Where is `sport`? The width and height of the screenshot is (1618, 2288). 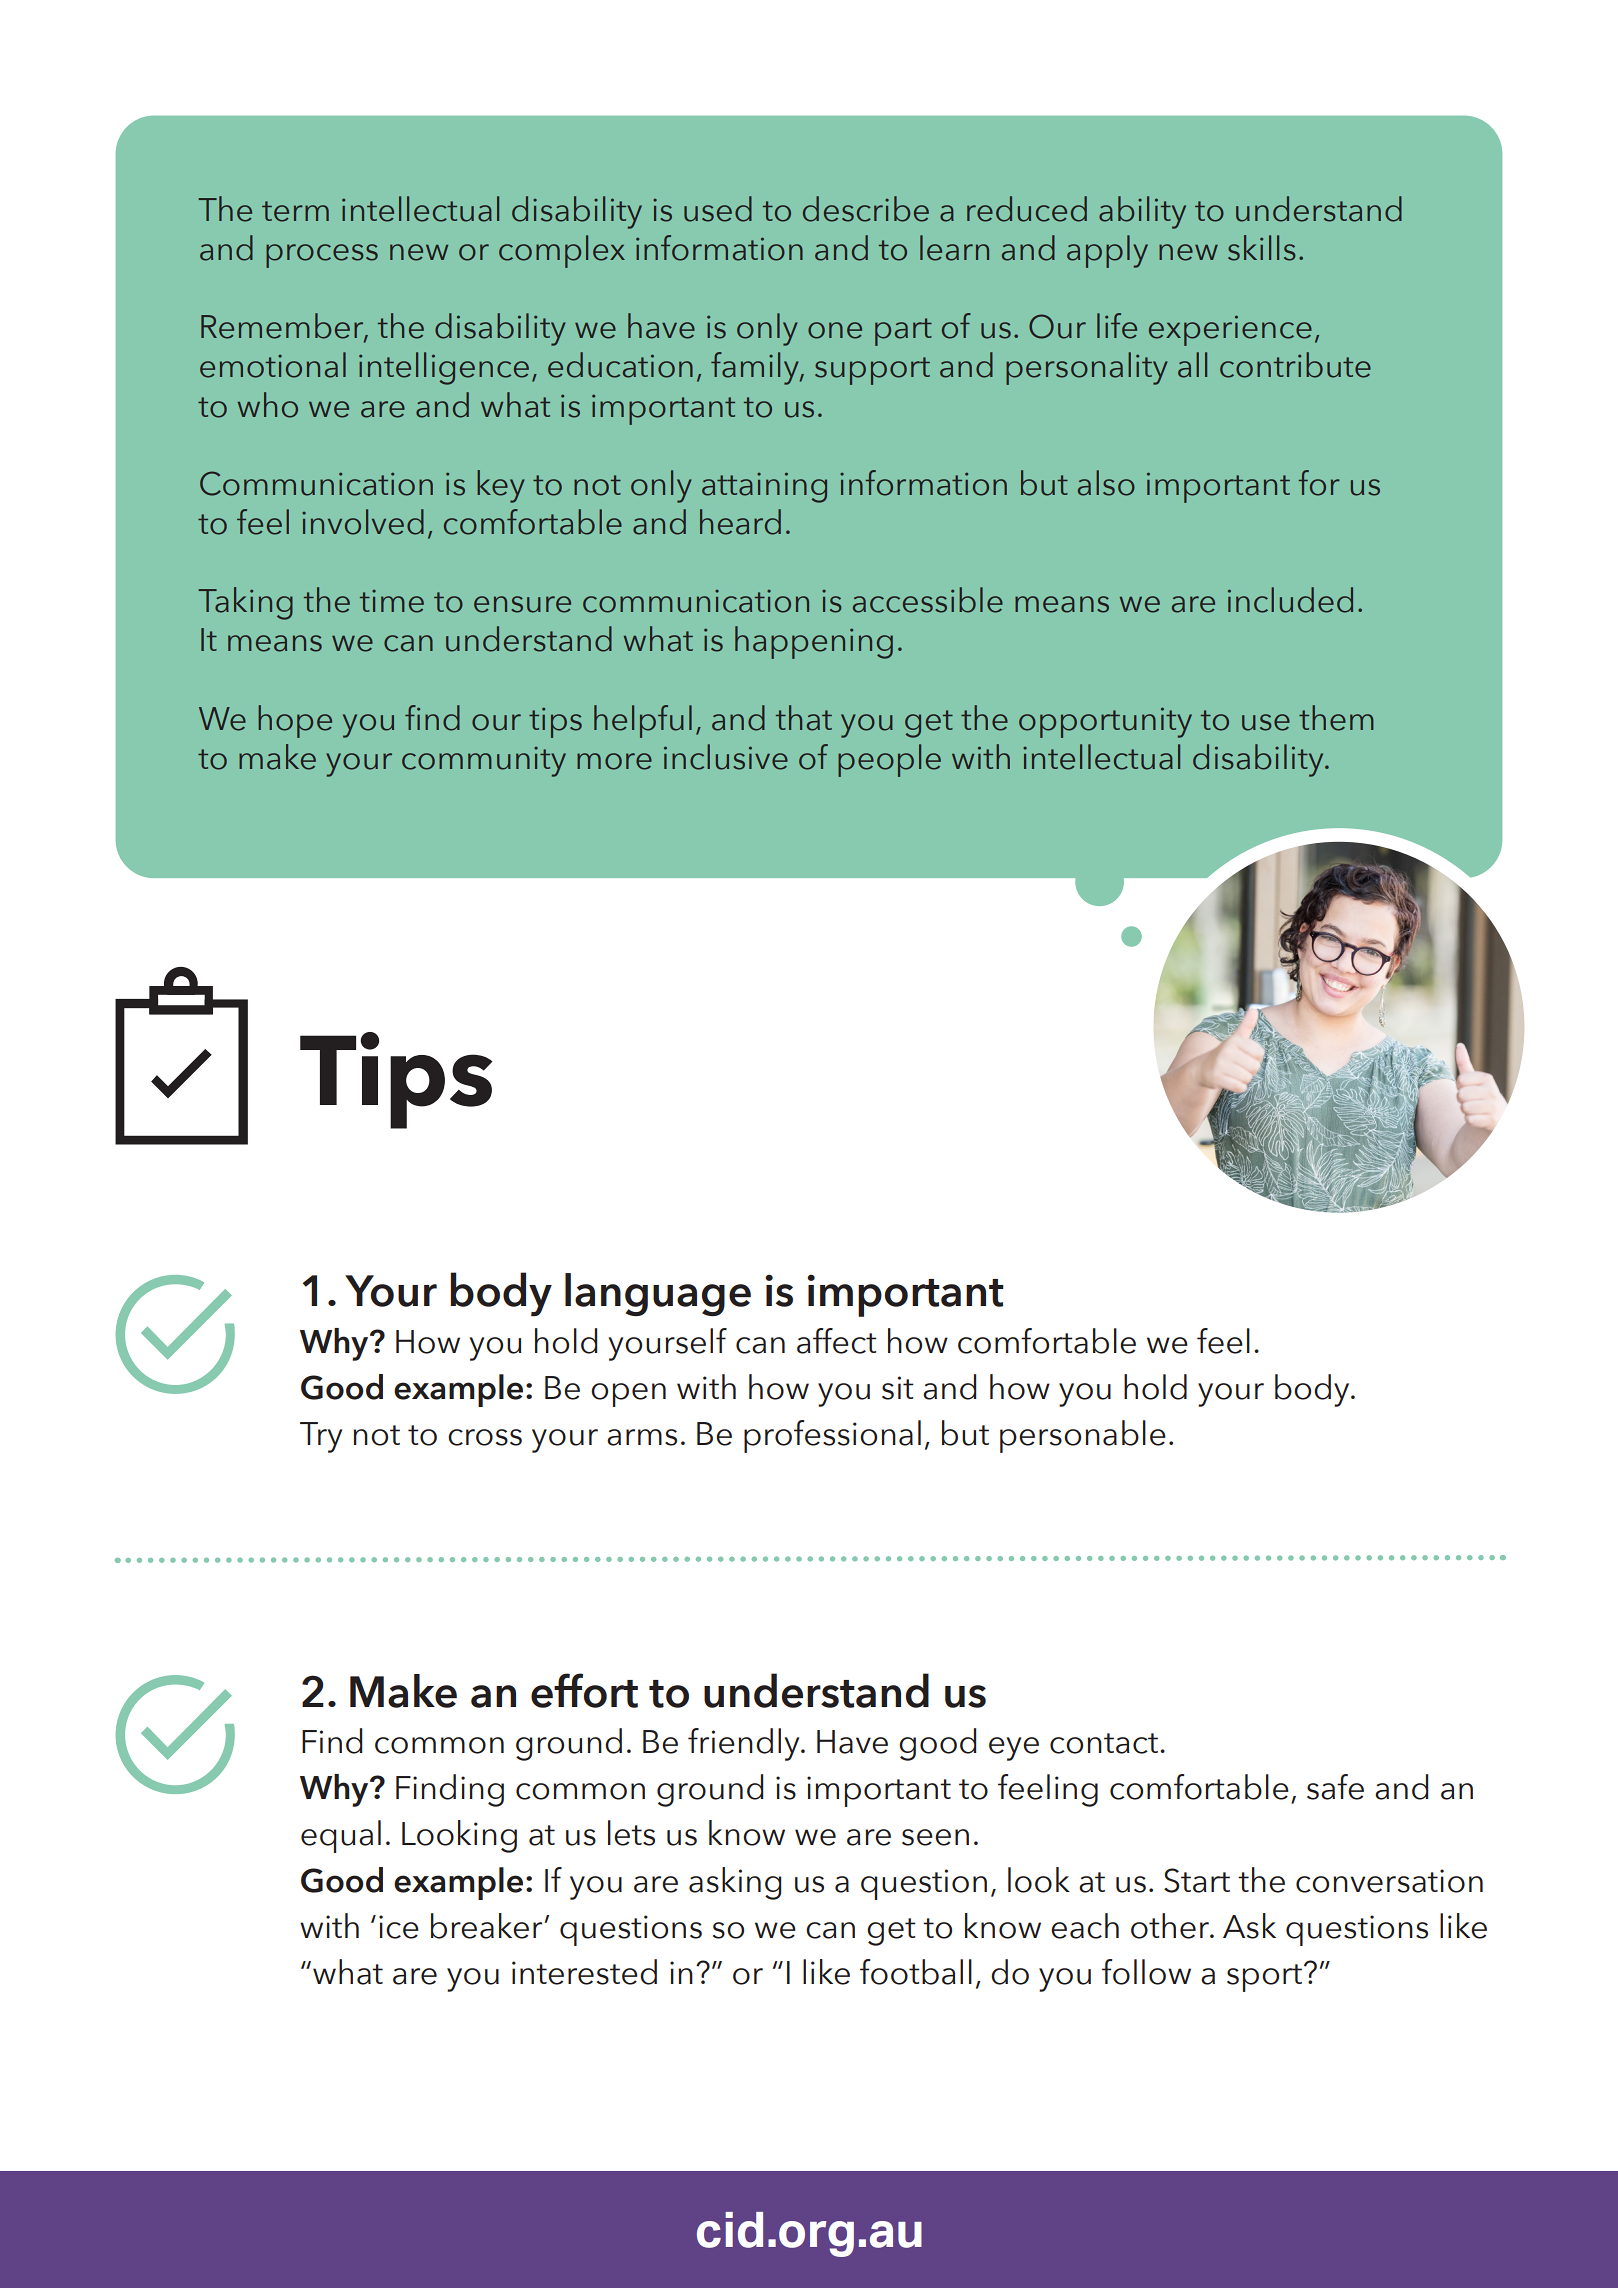
sport is located at coordinates (1266, 1977).
